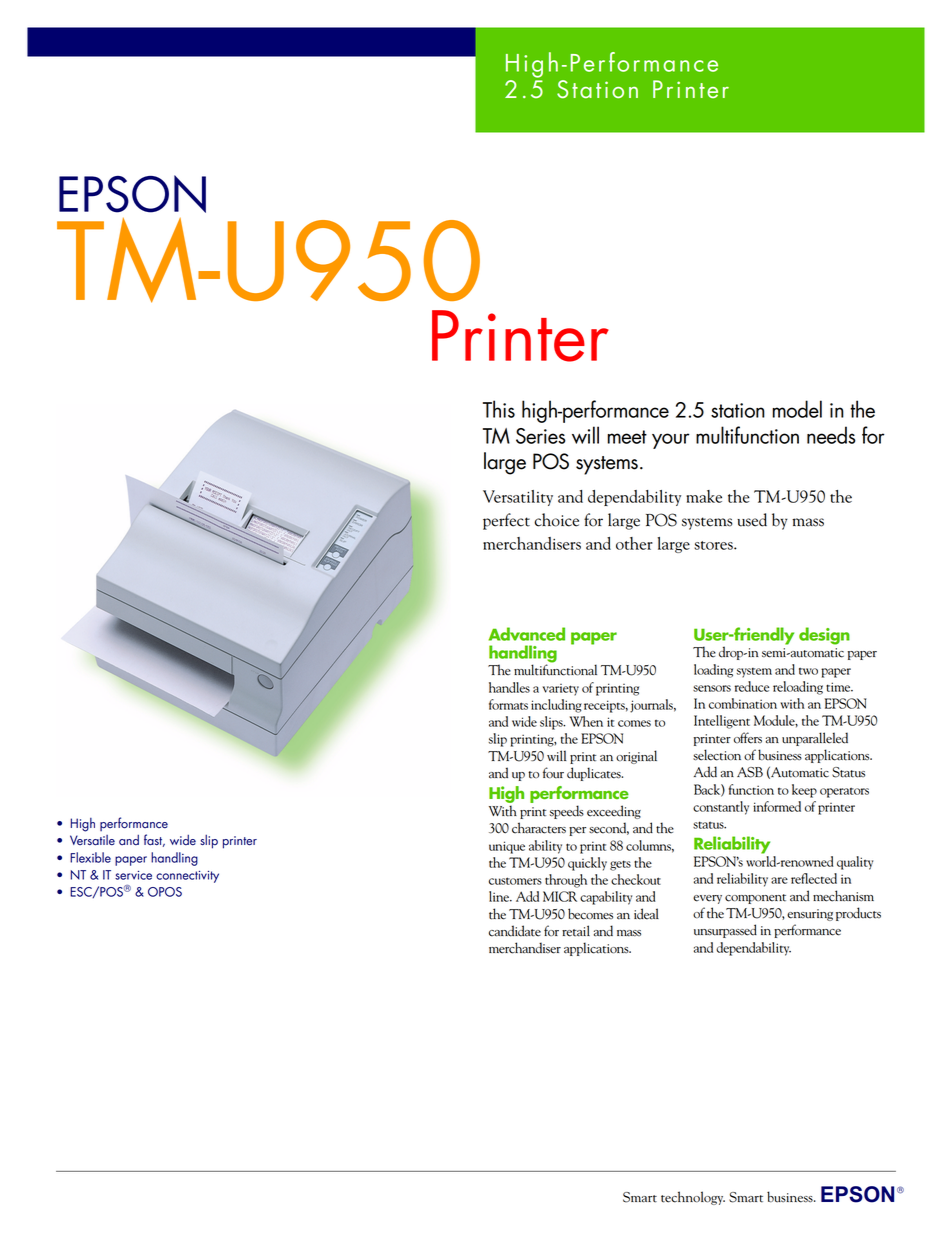 The image size is (952, 1233). Describe the element at coordinates (693, 1198) in the screenshot. I see `technology` at that location.
